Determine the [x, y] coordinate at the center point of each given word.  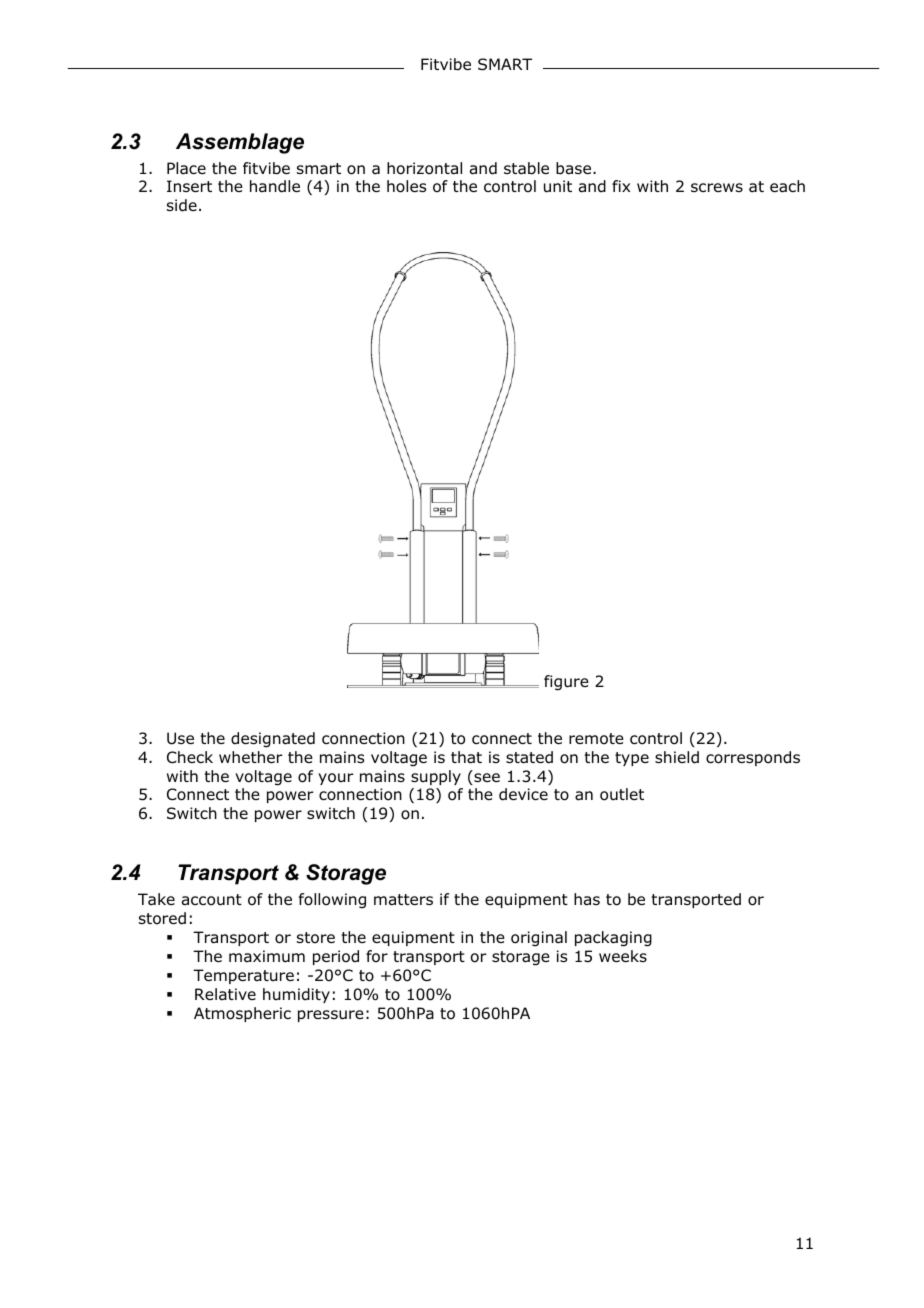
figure [566, 683]
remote [596, 739]
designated [273, 740]
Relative [225, 994]
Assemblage [240, 143]
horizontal [424, 168]
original [539, 938]
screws [717, 187]
